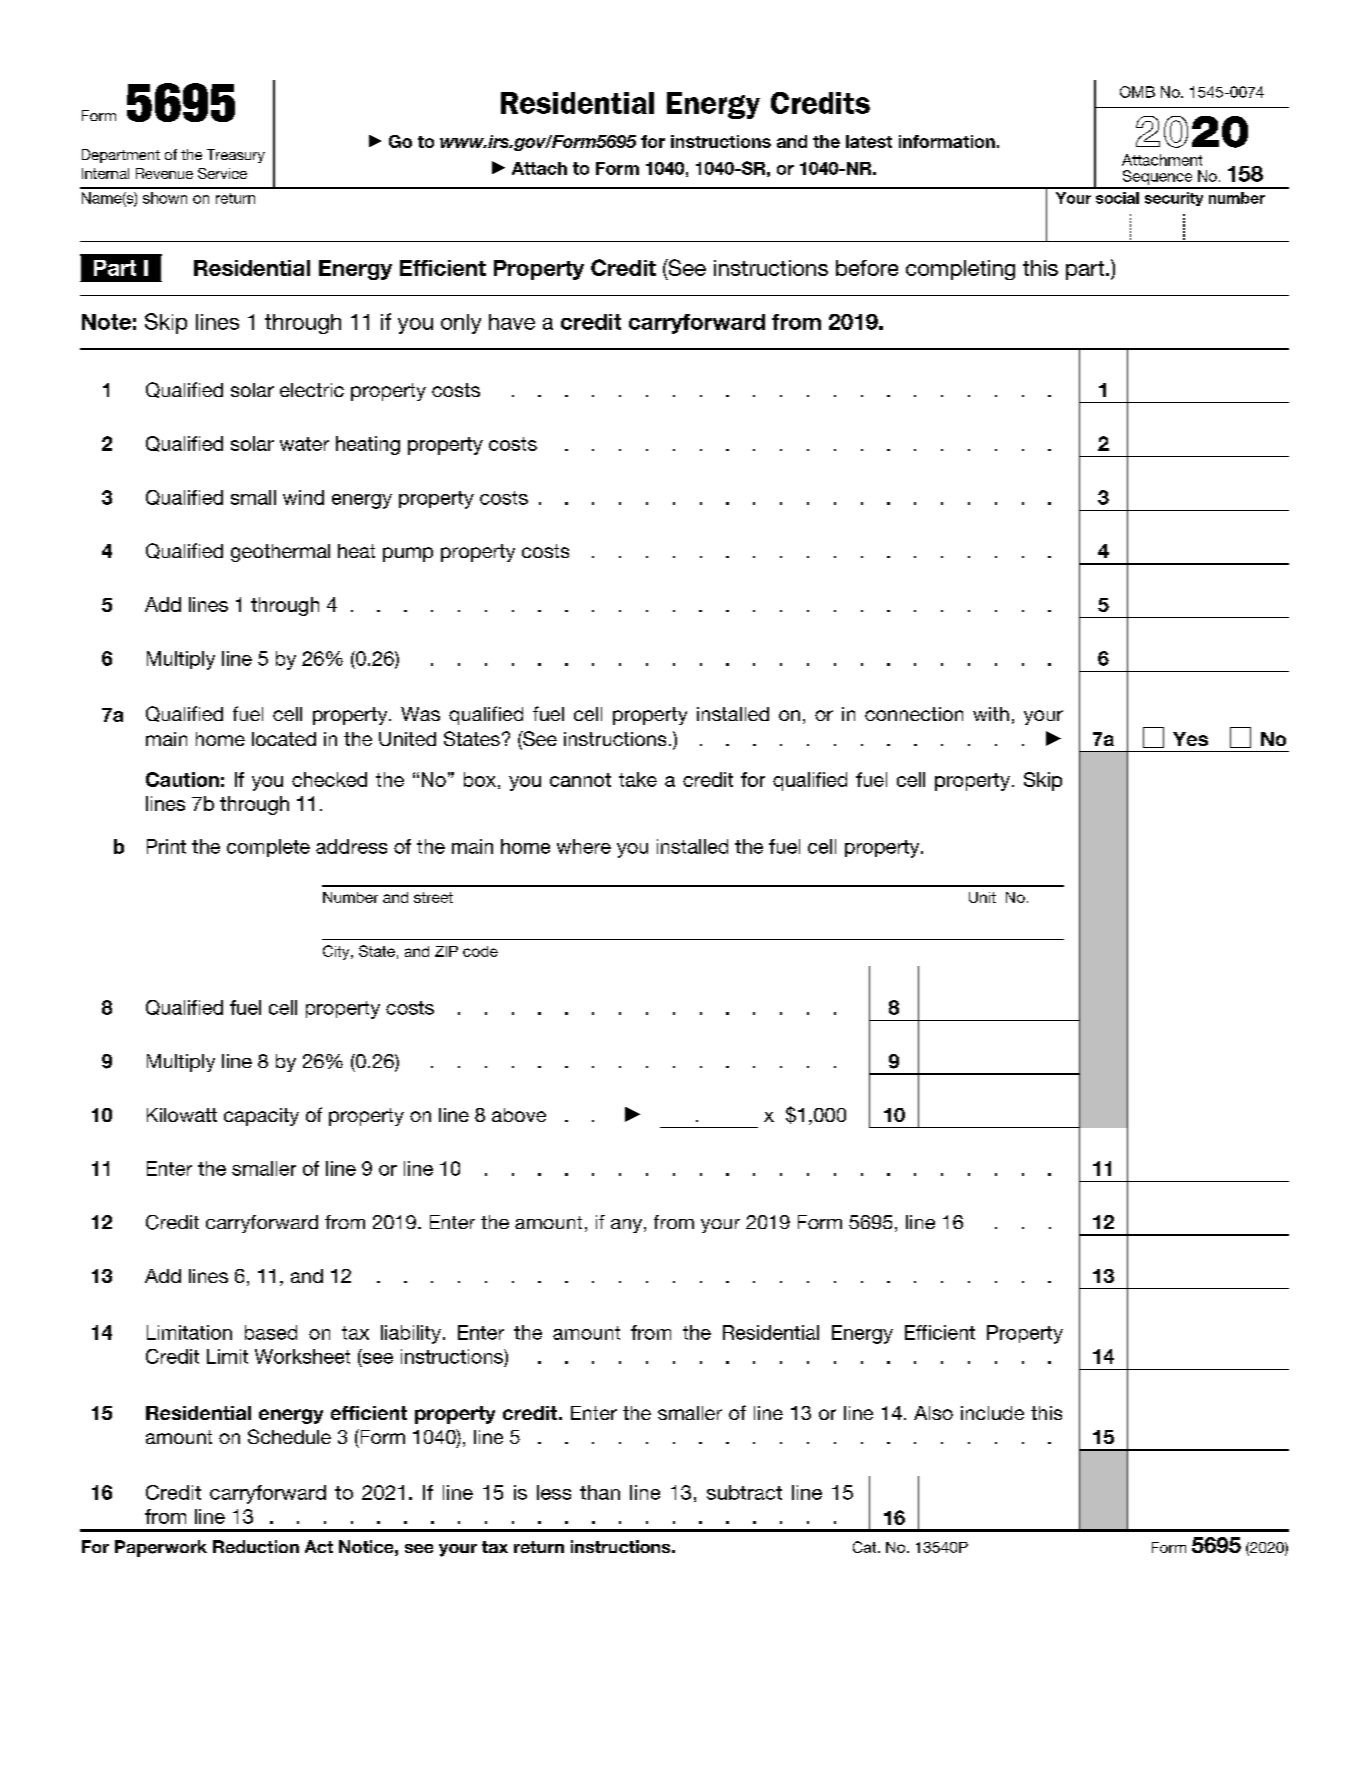 The image size is (1369, 1772). I want to click on OMB, so click(1137, 92).
